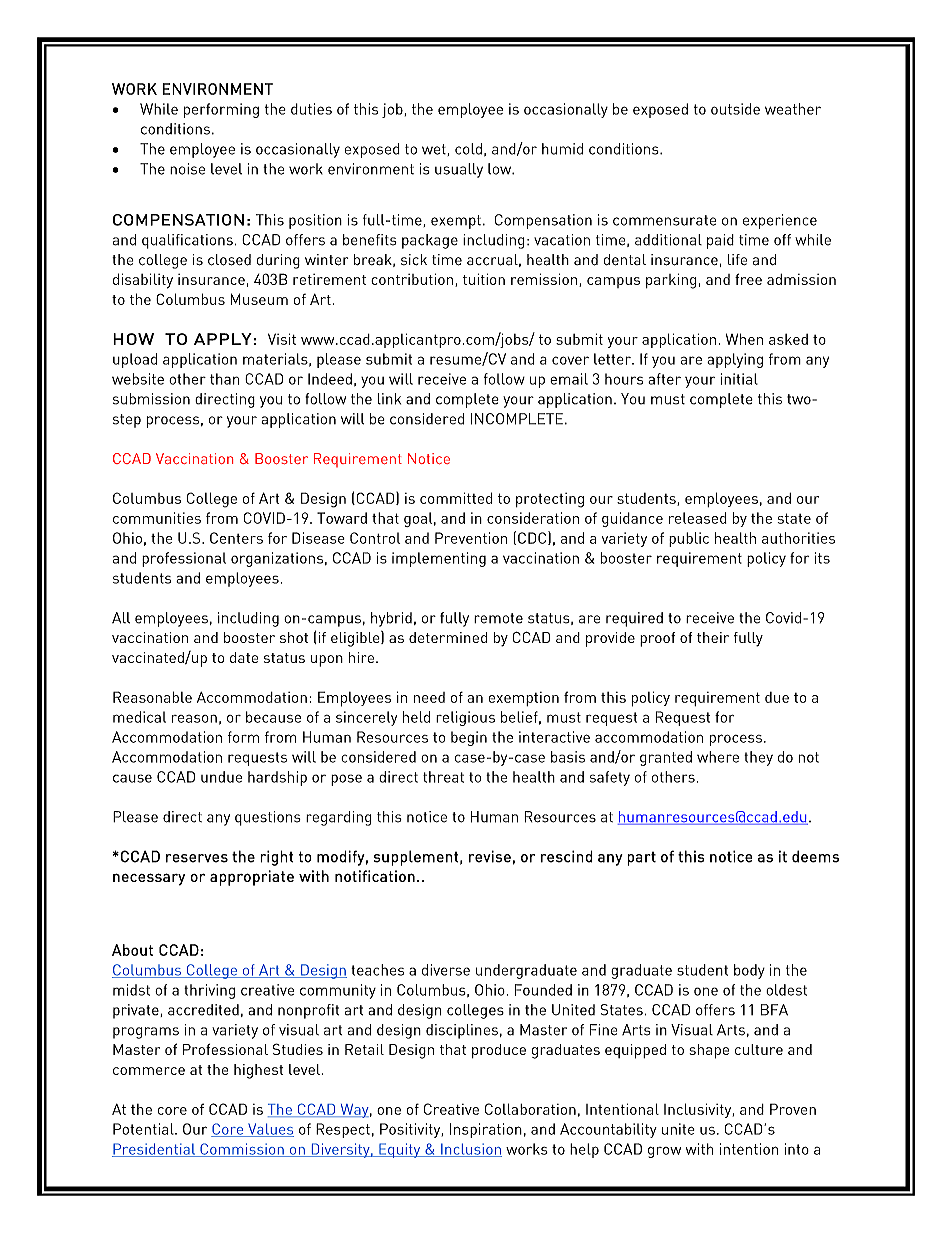 The width and height of the screenshot is (952, 1233). Describe the element at coordinates (735, 109) in the screenshot. I see `outside` at that location.
